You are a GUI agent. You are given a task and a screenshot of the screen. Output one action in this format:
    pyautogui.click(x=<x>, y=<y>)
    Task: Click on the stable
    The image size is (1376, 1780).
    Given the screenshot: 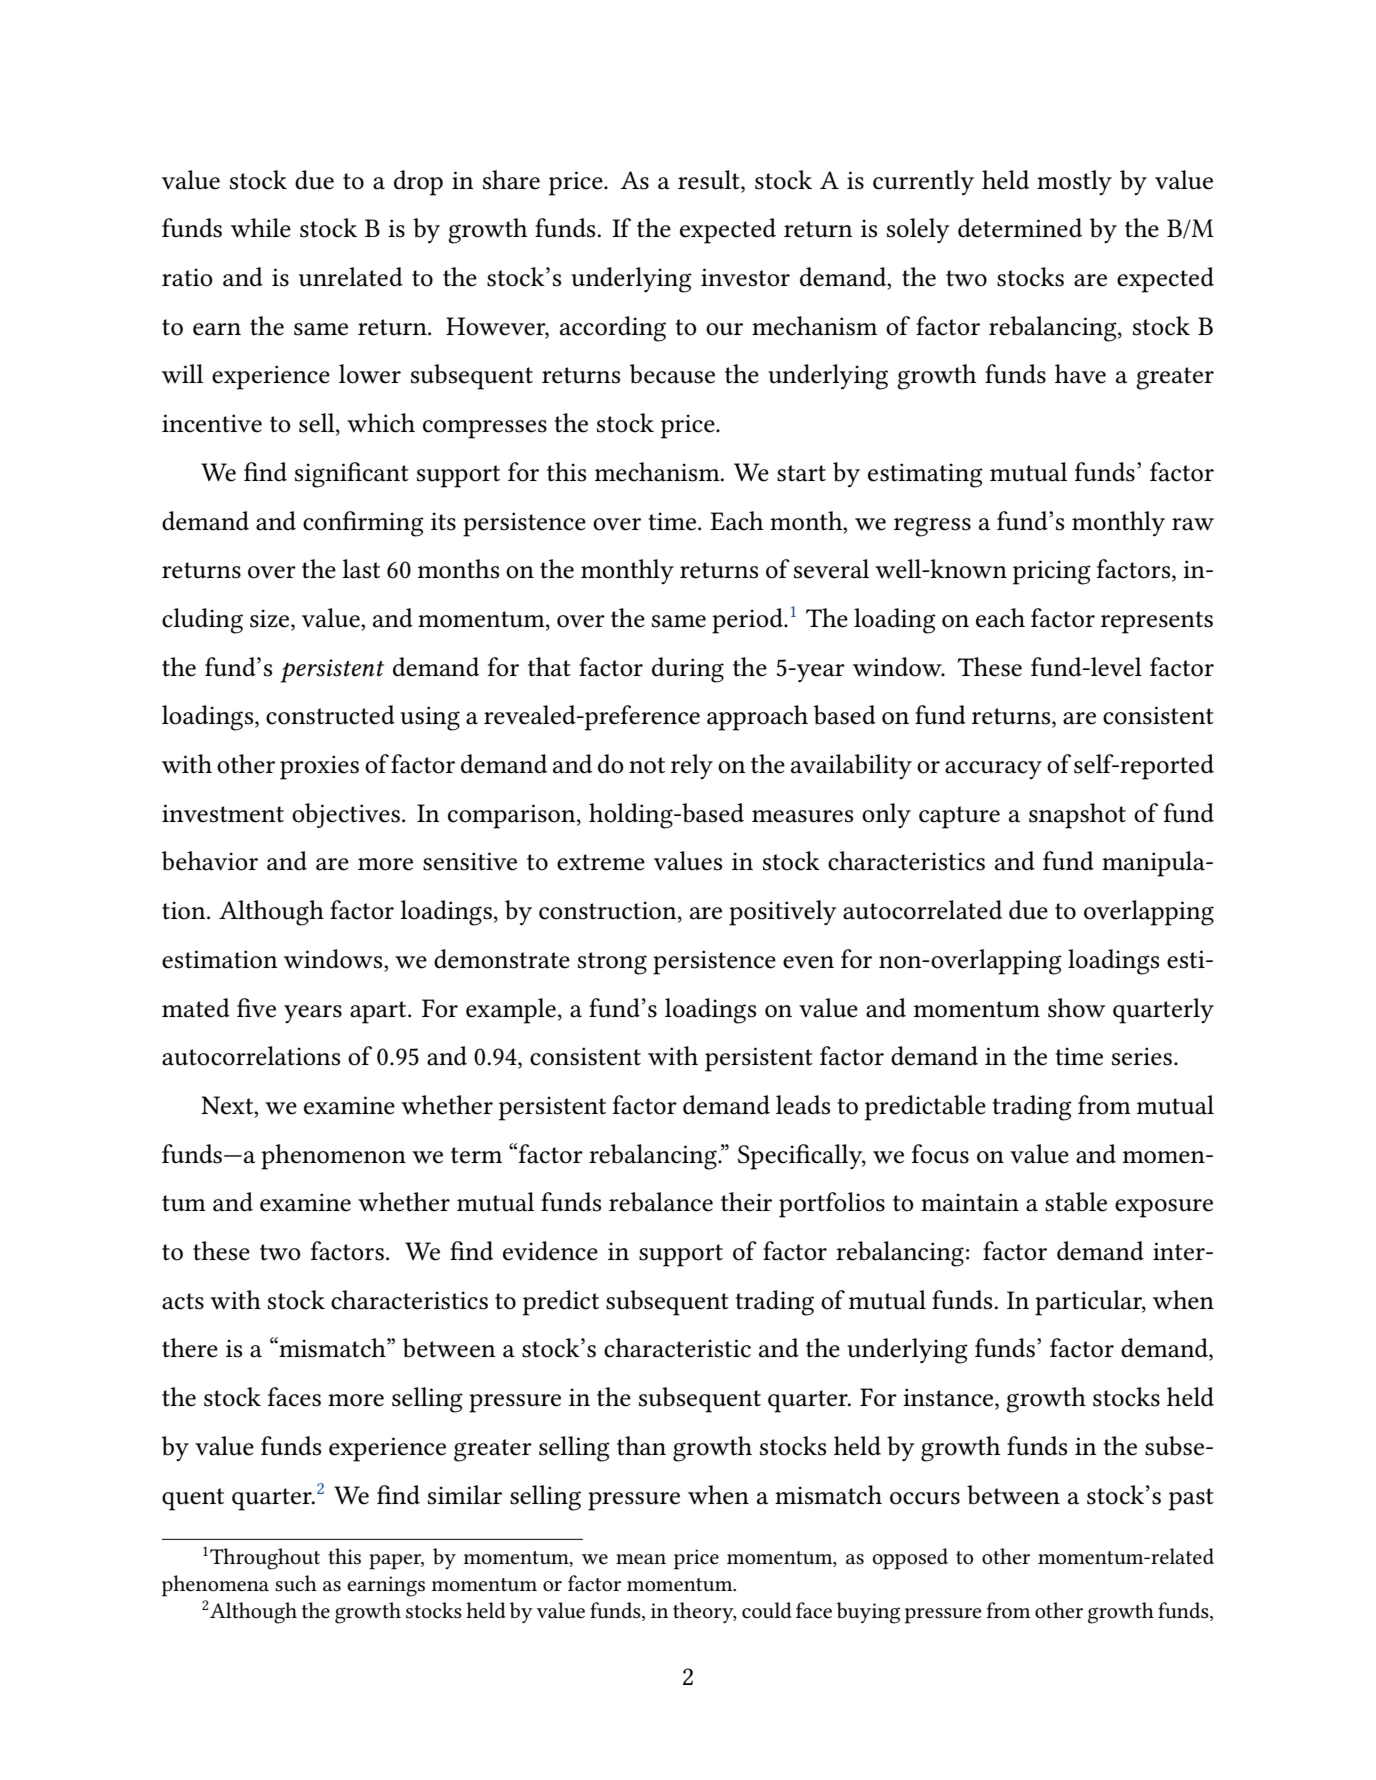 What is the action you would take?
    pyautogui.click(x=1076, y=1202)
